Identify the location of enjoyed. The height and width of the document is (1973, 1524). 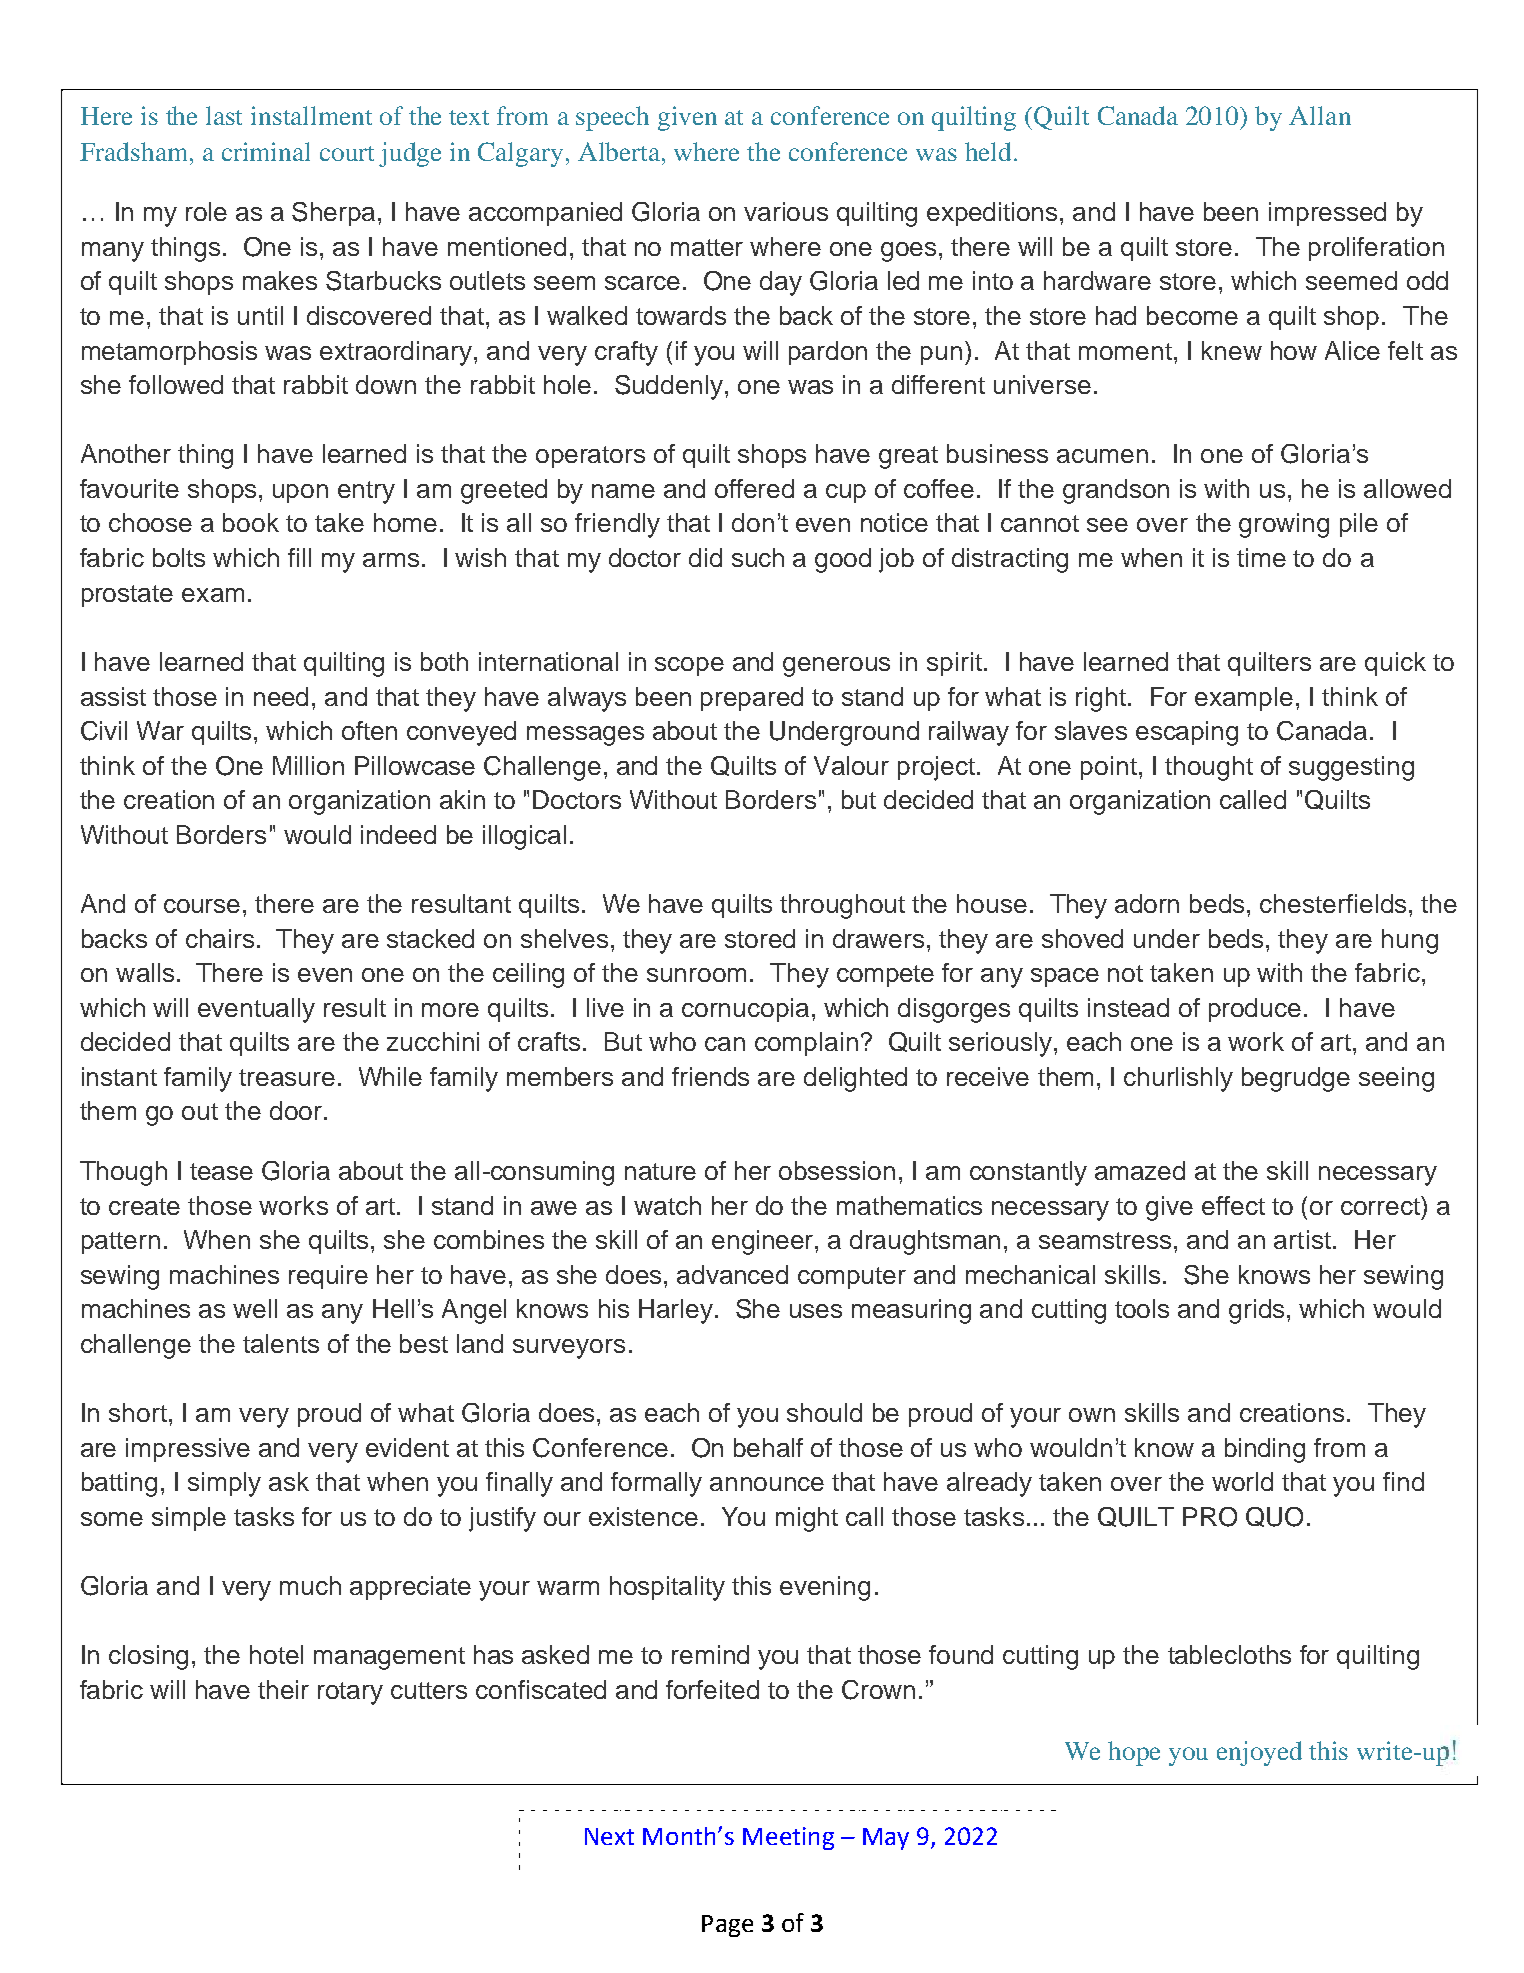
(1259, 1753).
